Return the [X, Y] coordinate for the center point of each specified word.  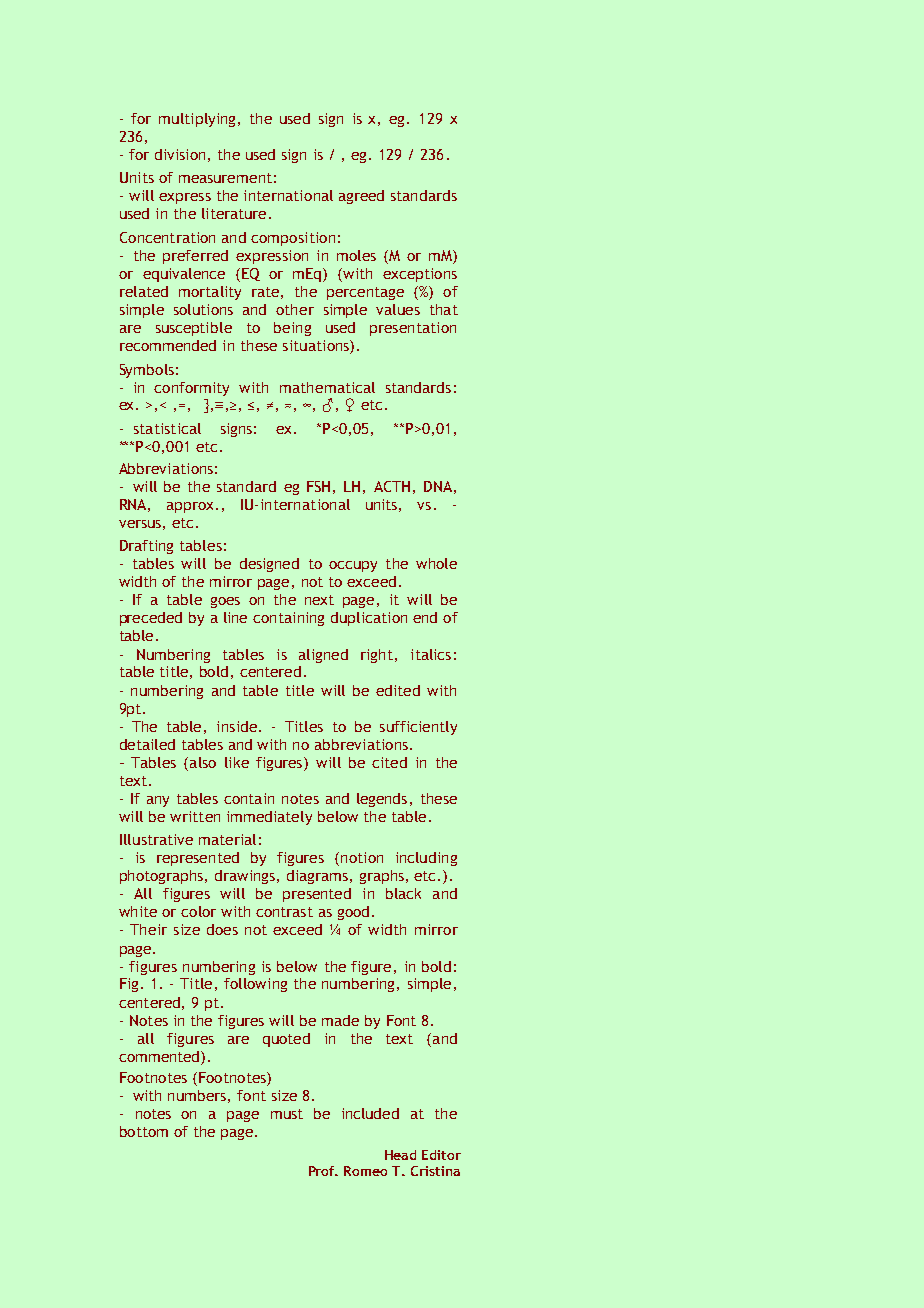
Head [400, 1155]
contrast [284, 912]
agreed [361, 197]
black [403, 893]
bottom [144, 1131]
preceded [151, 619]
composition [293, 239]
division [180, 154]
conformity [191, 389]
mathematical [327, 387]
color [198, 911]
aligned [323, 656]
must [287, 1114]
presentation [413, 329]
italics [431, 654]
